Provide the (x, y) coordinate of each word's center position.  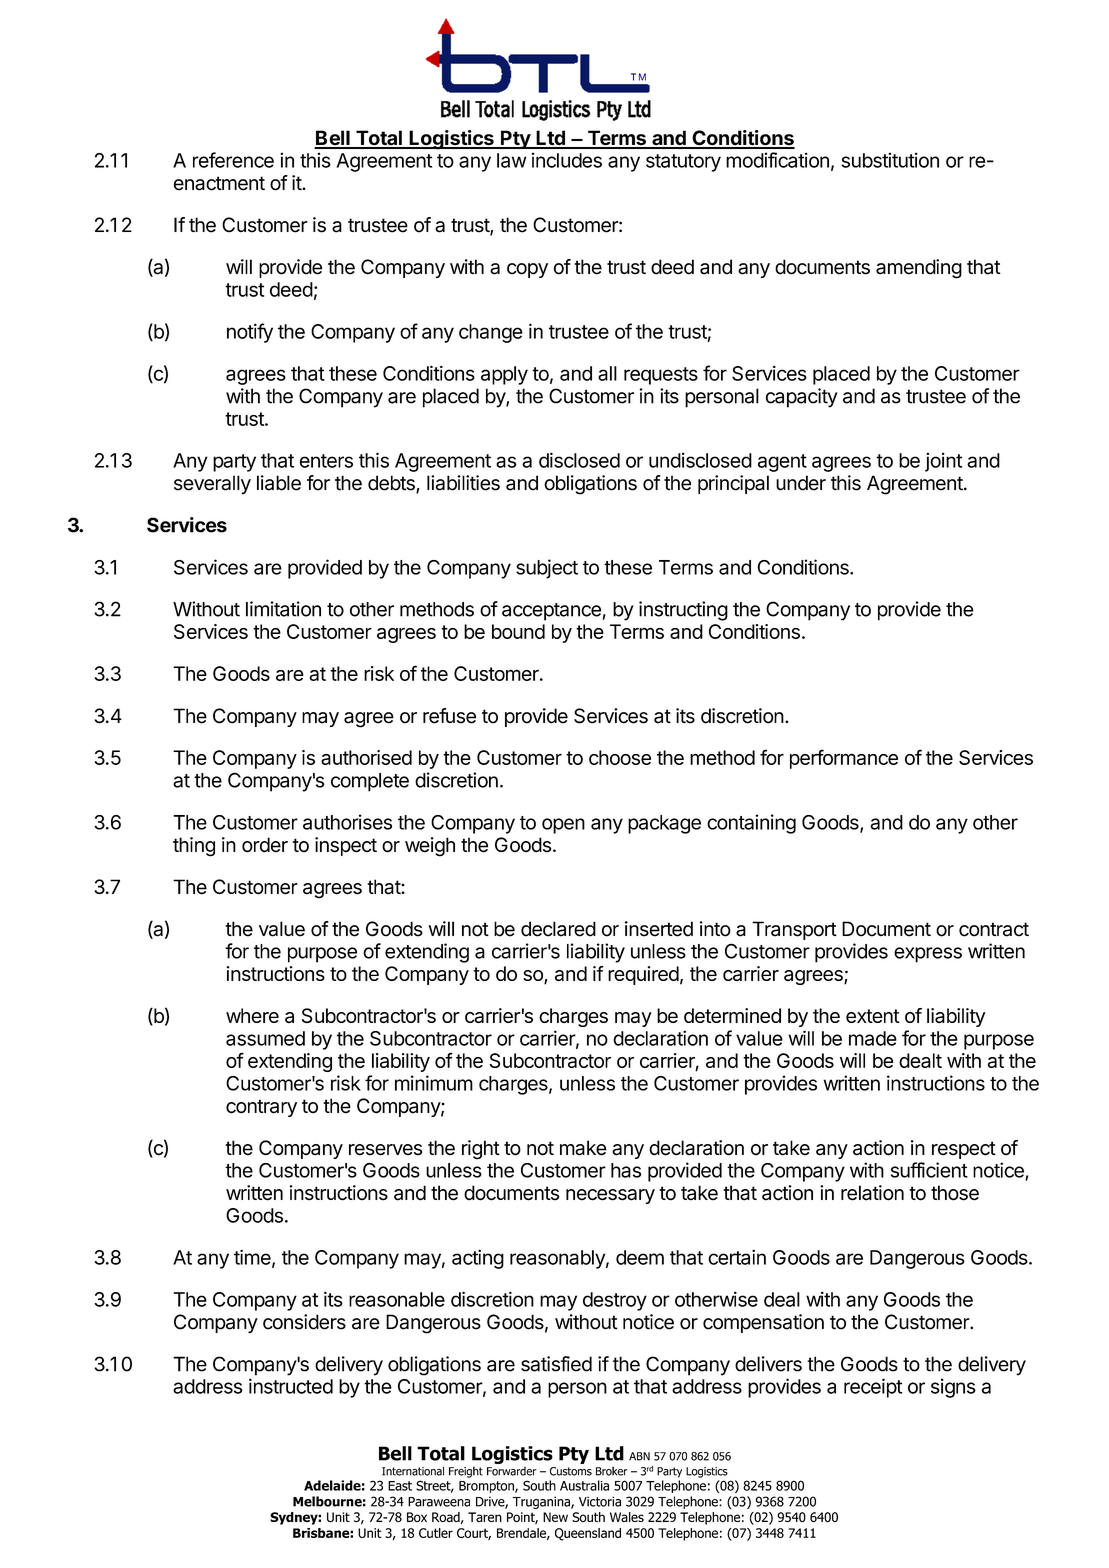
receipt (873, 1388)
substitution (890, 160)
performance (844, 759)
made (873, 1038)
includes (567, 160)
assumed (265, 1038)
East (400, 1486)
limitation (283, 609)
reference (233, 160)
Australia (584, 1485)
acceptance (552, 612)
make (583, 1148)
